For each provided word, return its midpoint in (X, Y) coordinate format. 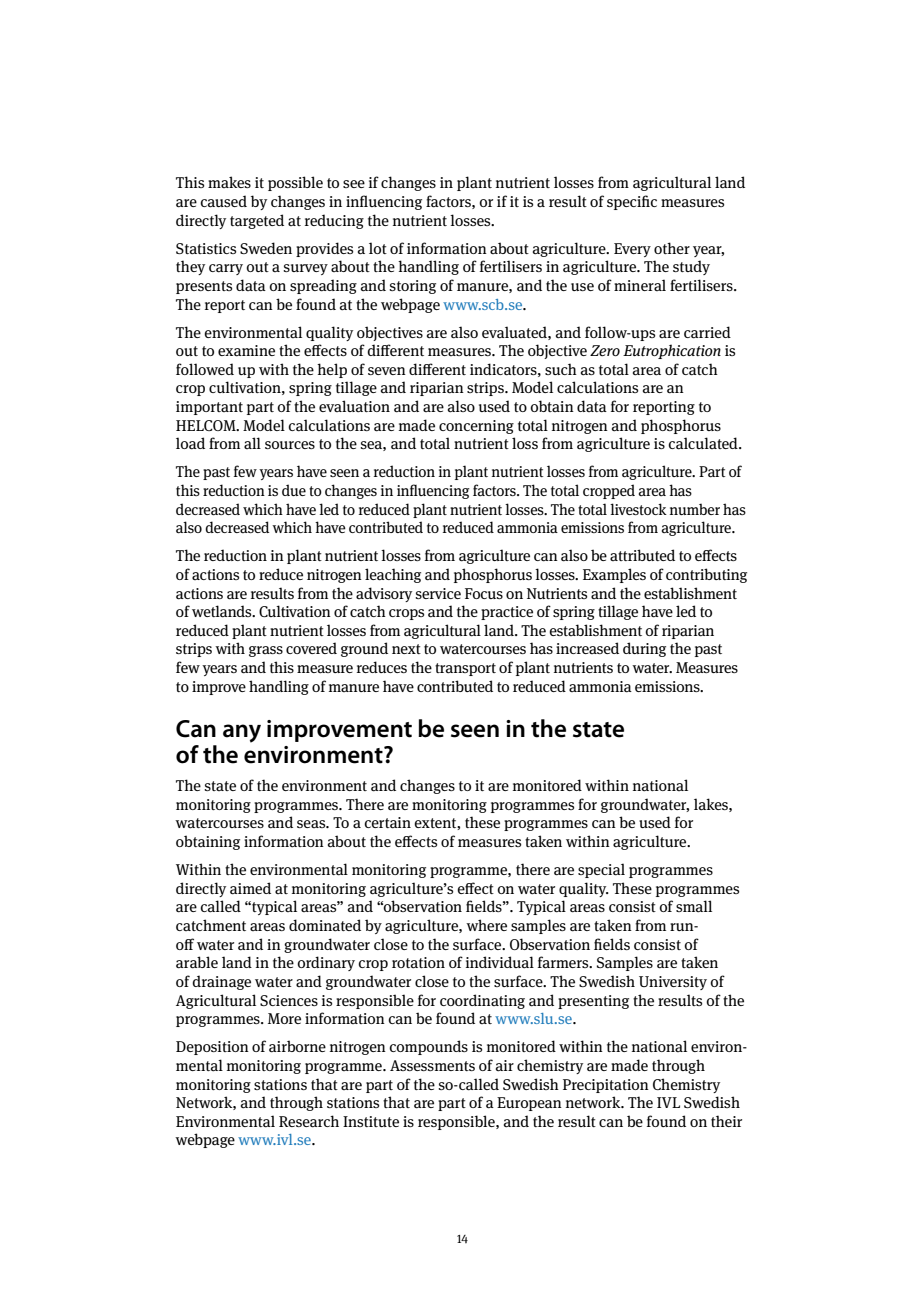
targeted (257, 221)
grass (266, 651)
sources (290, 445)
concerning (476, 427)
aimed (250, 888)
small (694, 906)
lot (378, 248)
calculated (704, 443)
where (486, 925)
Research (309, 1121)
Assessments (432, 1065)
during (644, 649)
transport (465, 669)
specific (632, 202)
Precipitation (606, 1086)
